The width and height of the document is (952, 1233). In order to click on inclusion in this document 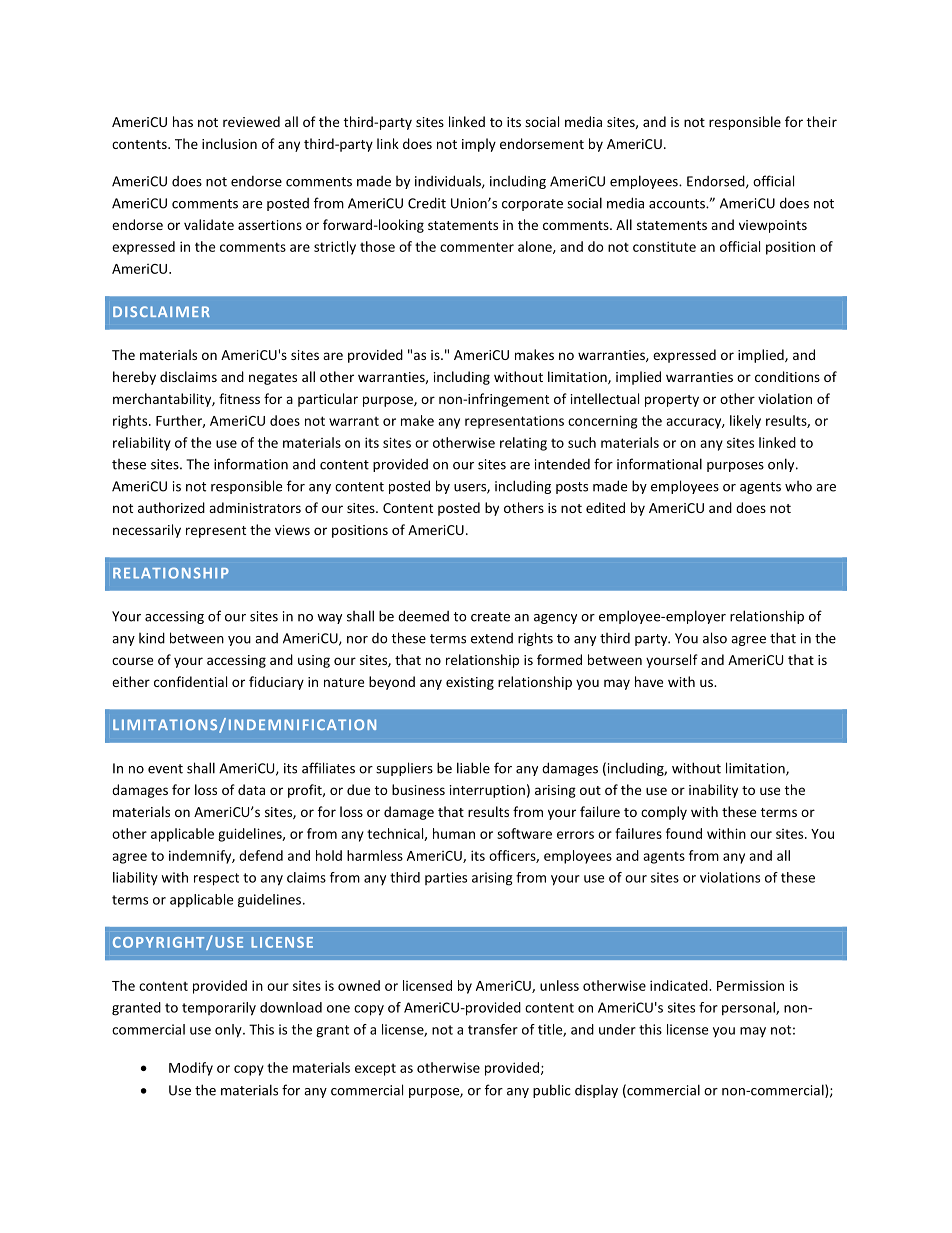, I will do `click(229, 143)`.
